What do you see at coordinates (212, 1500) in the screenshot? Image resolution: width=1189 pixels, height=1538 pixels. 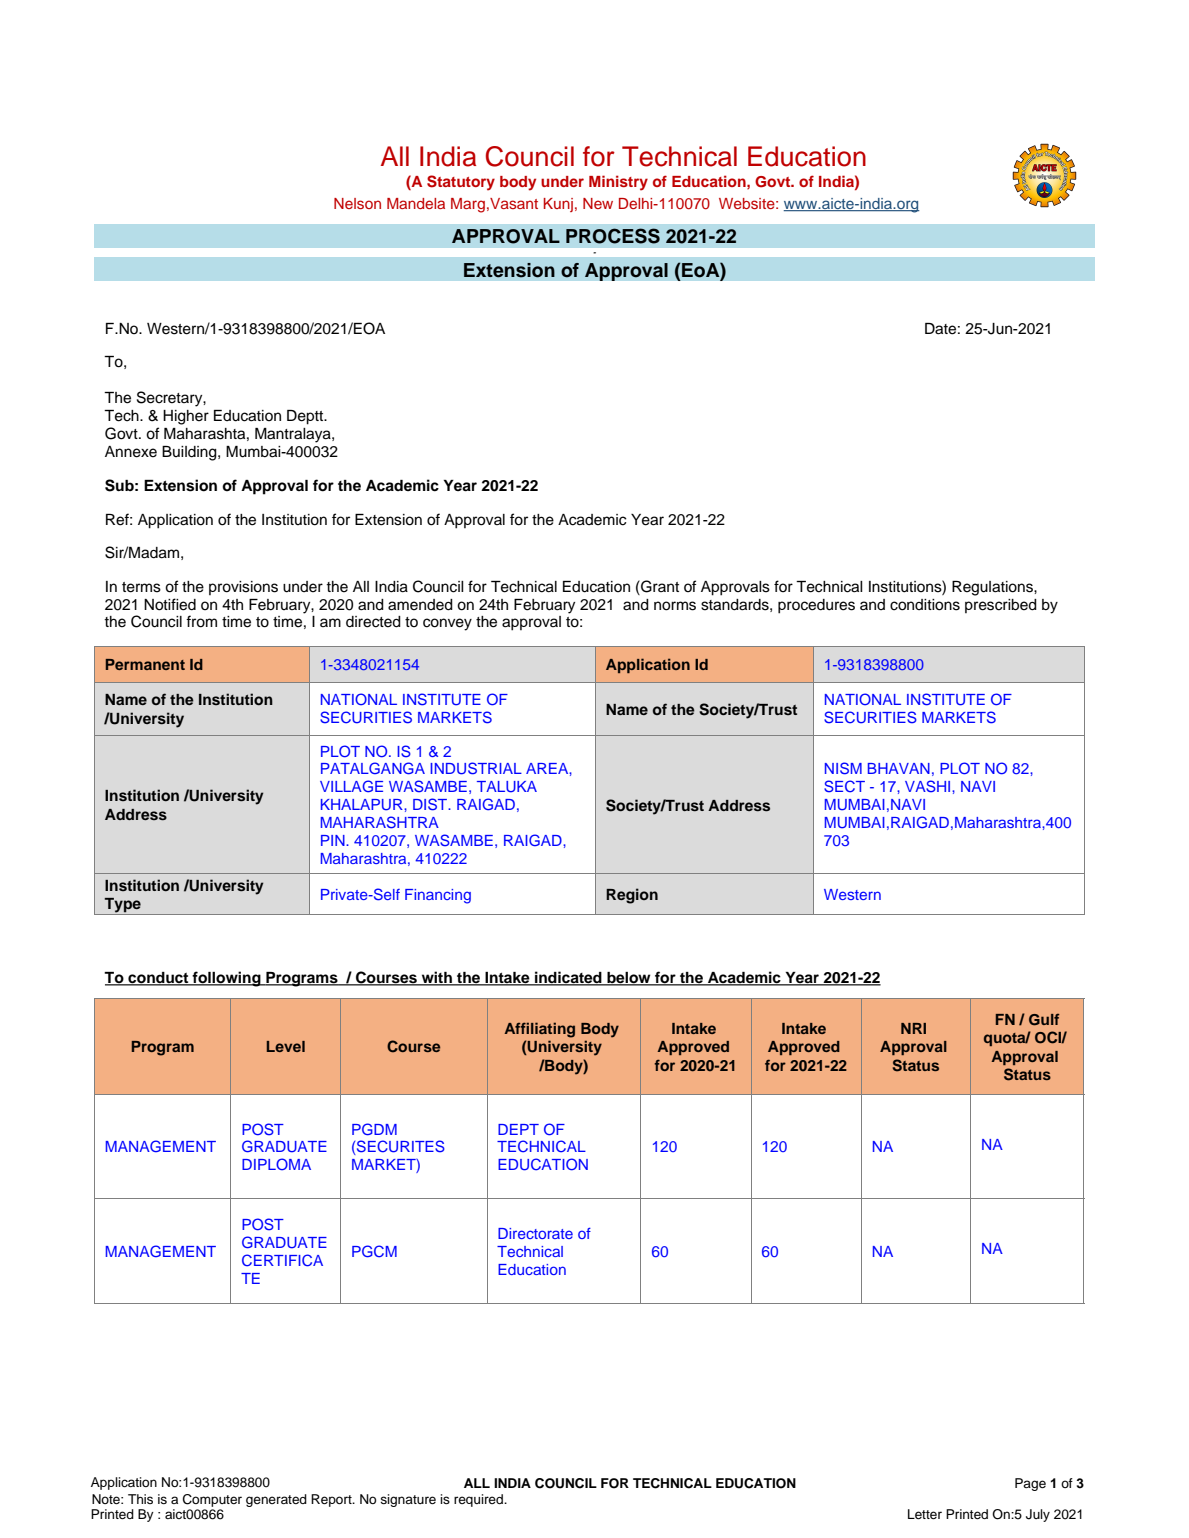 I see `Computer` at bounding box center [212, 1500].
